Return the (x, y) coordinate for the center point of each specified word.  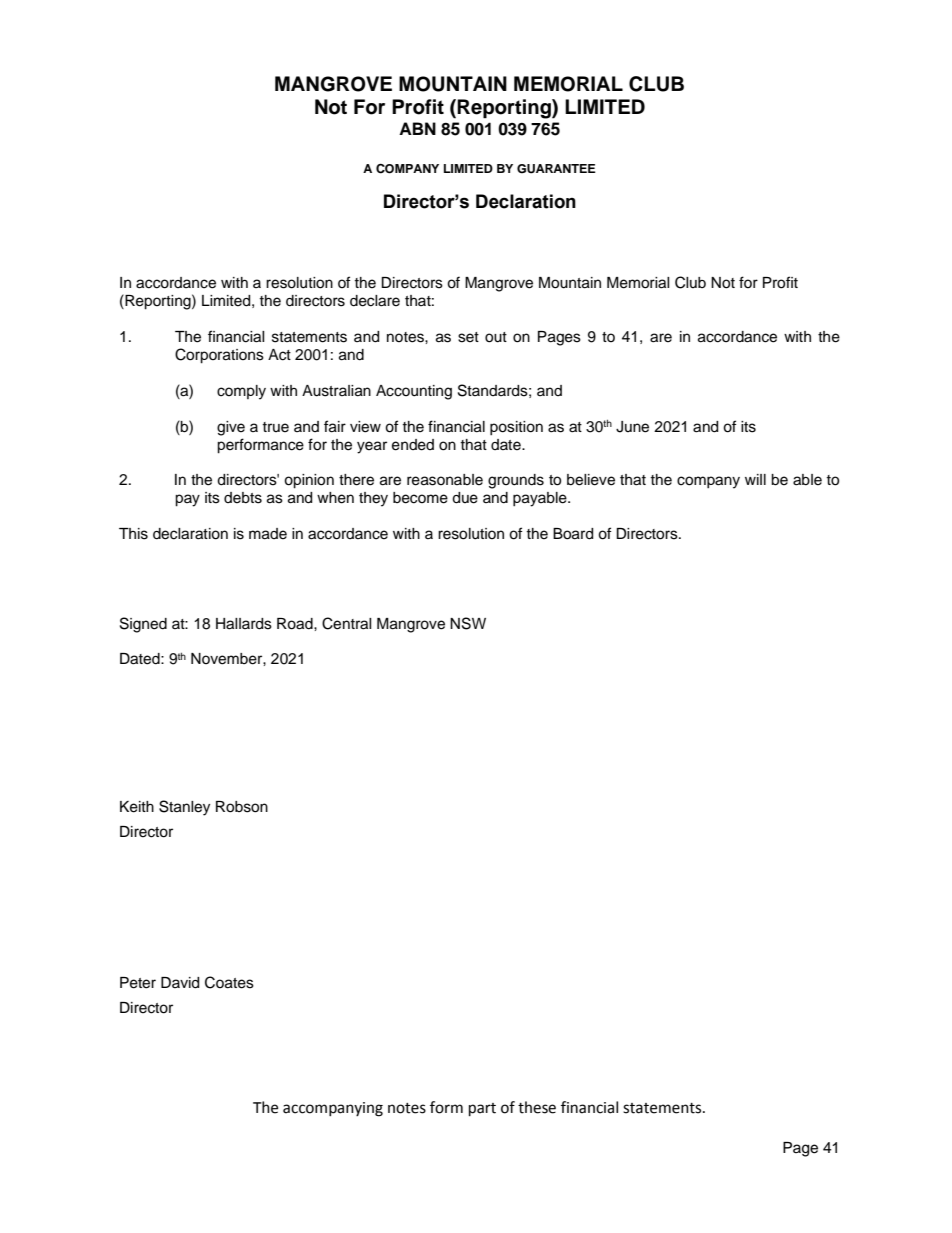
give (231, 428)
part (482, 1110)
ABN (417, 128)
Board (573, 534)
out (496, 337)
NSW (468, 623)
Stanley (184, 808)
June (632, 427)
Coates (229, 982)
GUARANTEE (556, 169)
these (537, 1107)
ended (413, 445)
